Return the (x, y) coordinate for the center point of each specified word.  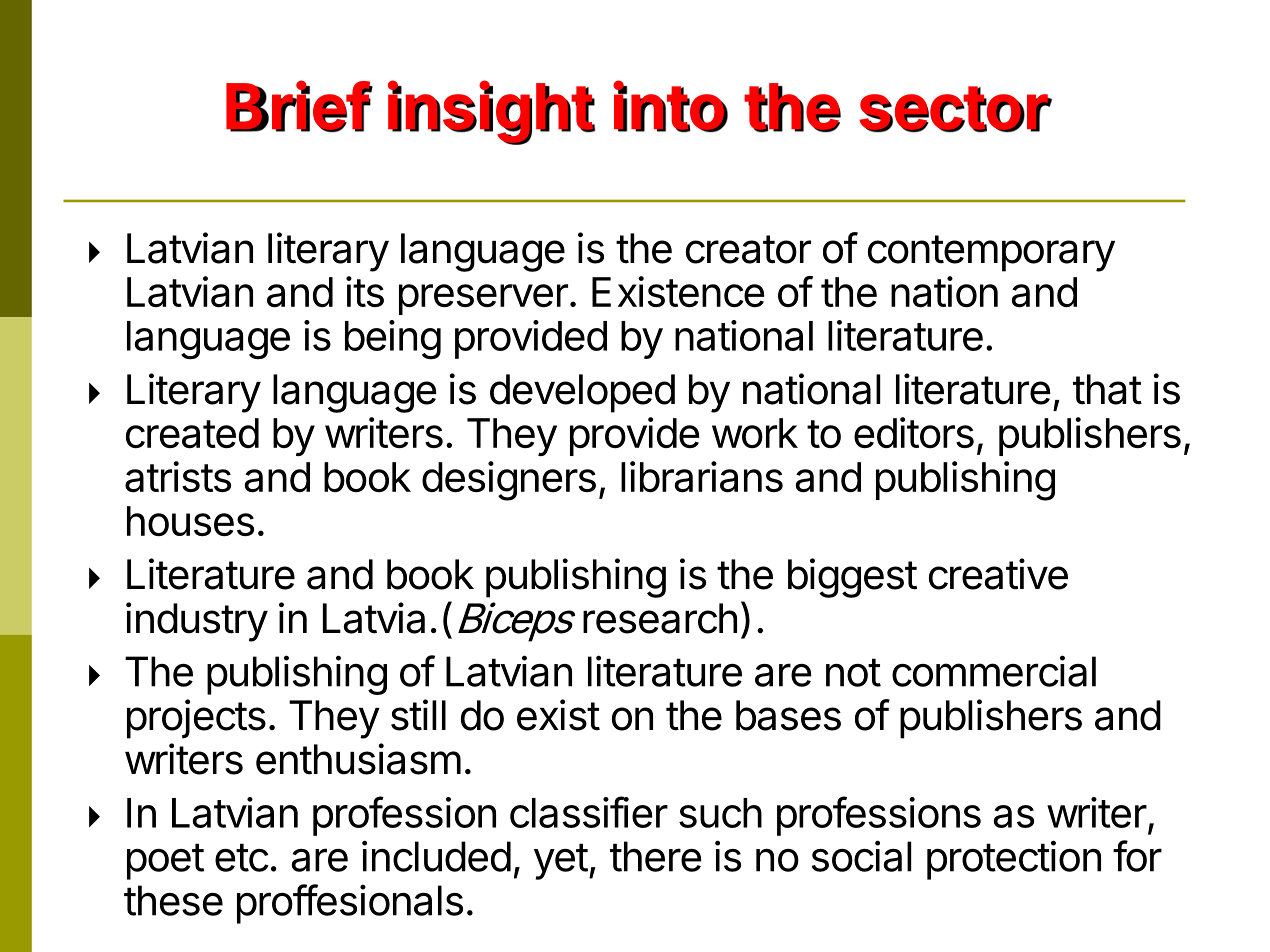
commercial (994, 671)
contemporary (991, 253)
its (365, 291)
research (660, 618)
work (755, 433)
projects (196, 719)
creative (998, 574)
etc (242, 857)
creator (748, 249)
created (192, 433)
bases (788, 715)
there (656, 856)
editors (914, 432)
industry (197, 622)
